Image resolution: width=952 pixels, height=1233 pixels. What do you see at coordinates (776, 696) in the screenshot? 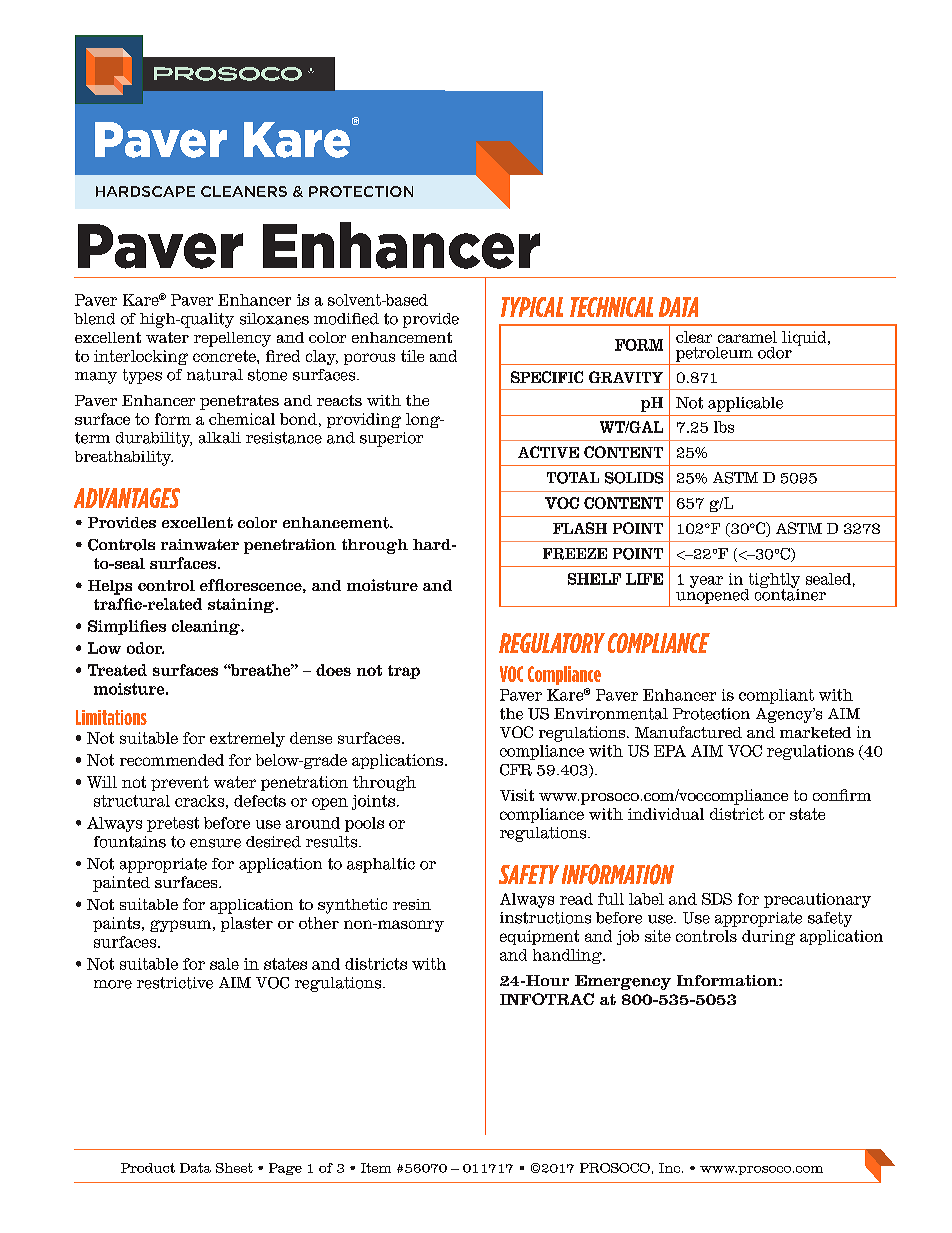
I see `compliant` at bounding box center [776, 696].
